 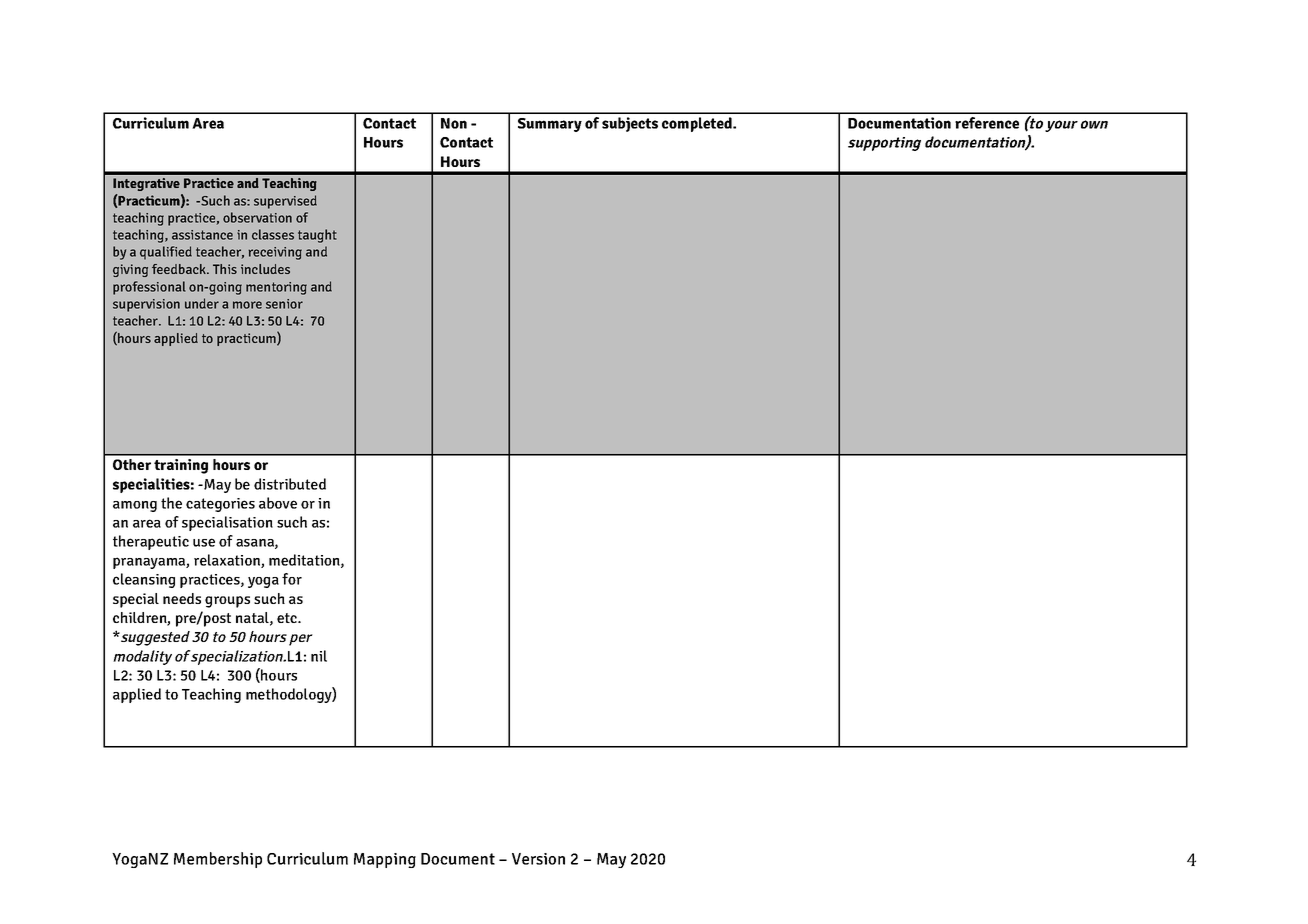 I want to click on reference, so click(x=987, y=123).
